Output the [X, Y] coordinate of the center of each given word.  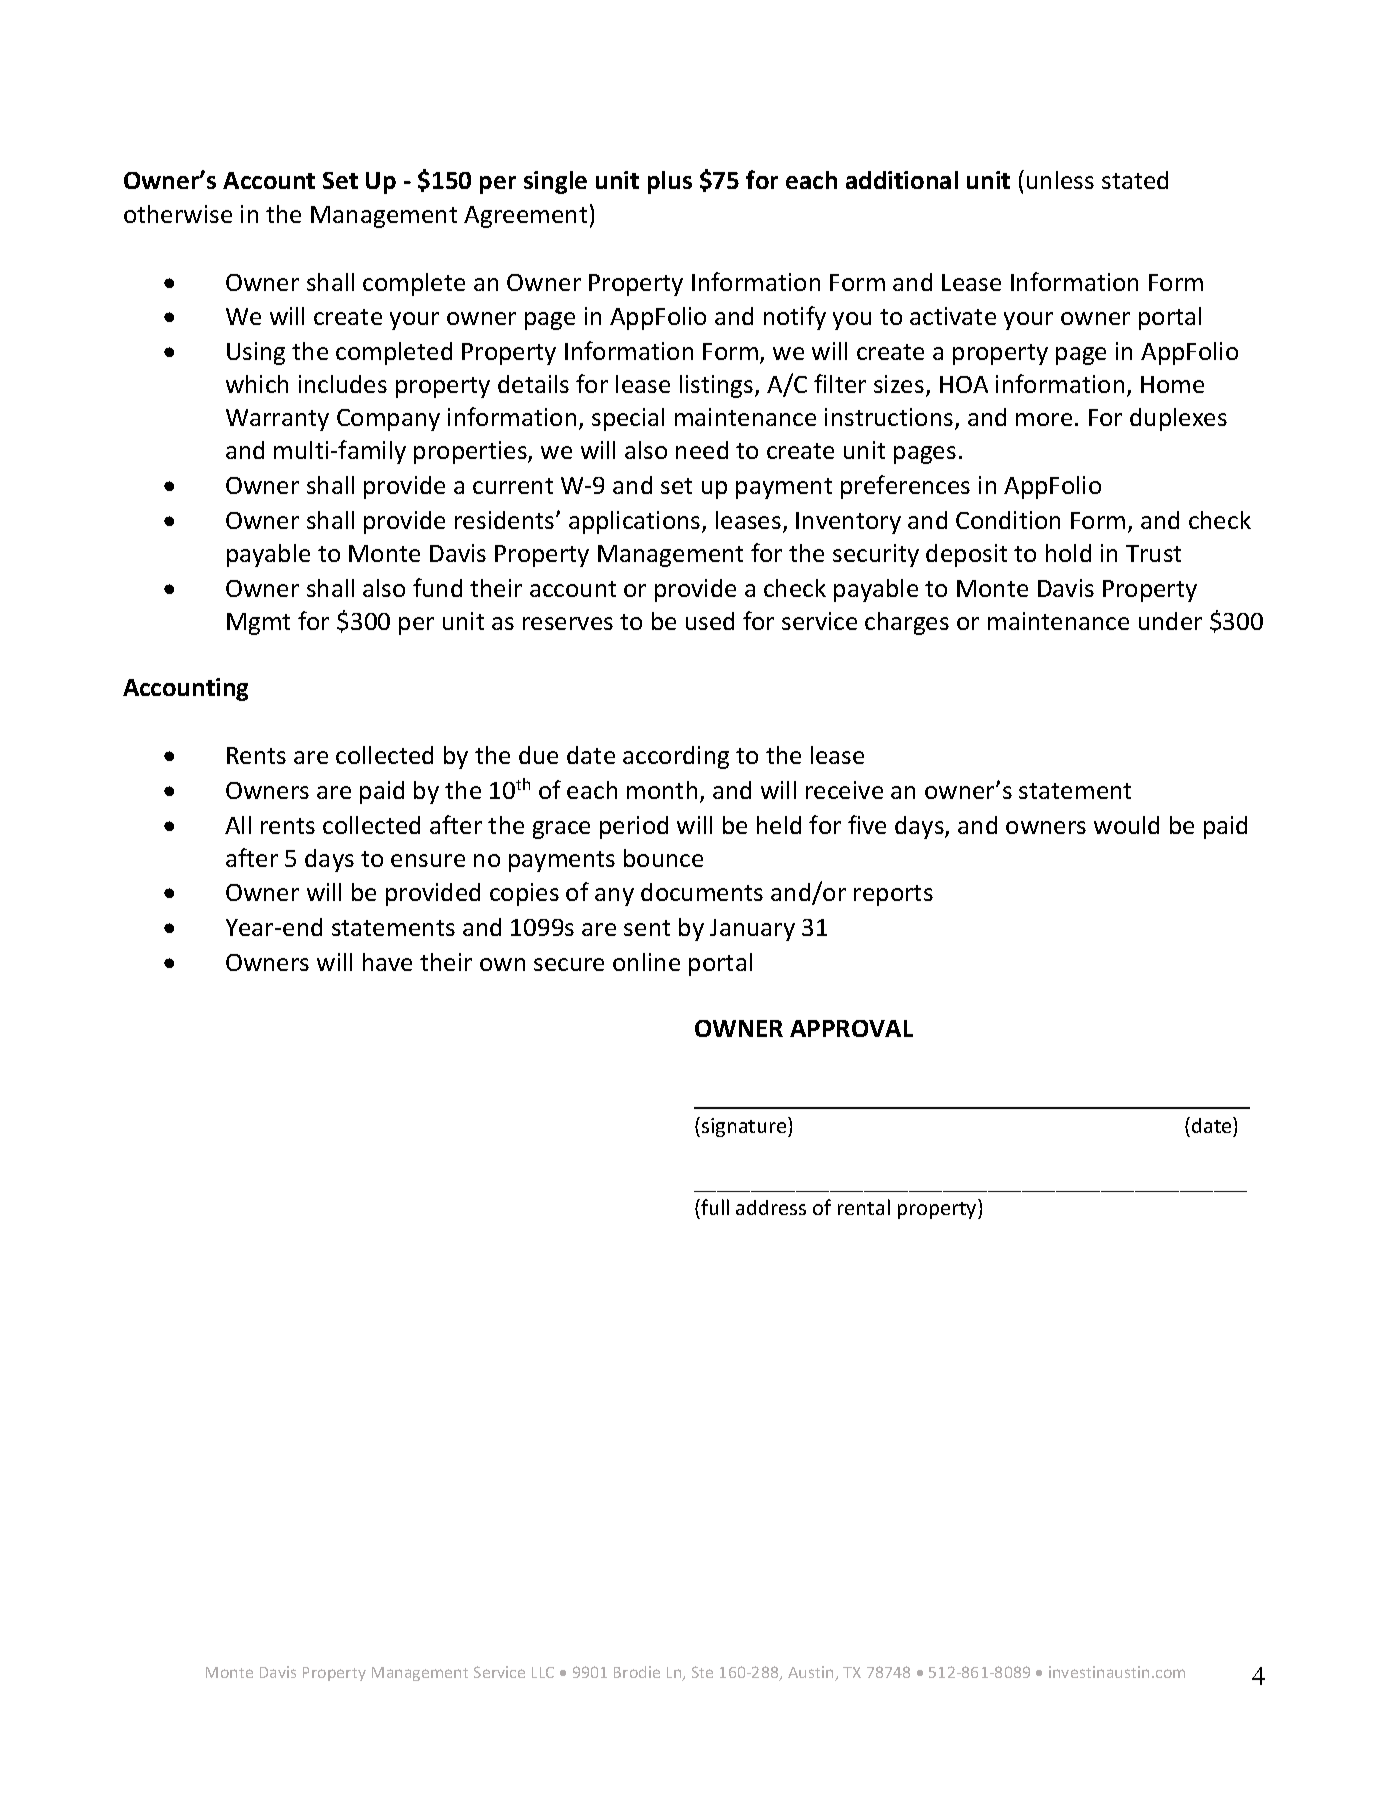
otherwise [178, 214]
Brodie [637, 1672]
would [1126, 825]
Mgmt [258, 624]
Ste [702, 1672]
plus [670, 182]
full [714, 1209]
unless [1060, 180]
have [387, 962]
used [710, 621]
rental [864, 1207]
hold [1068, 553]
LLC [543, 1672]
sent [647, 928]
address [771, 1207]
